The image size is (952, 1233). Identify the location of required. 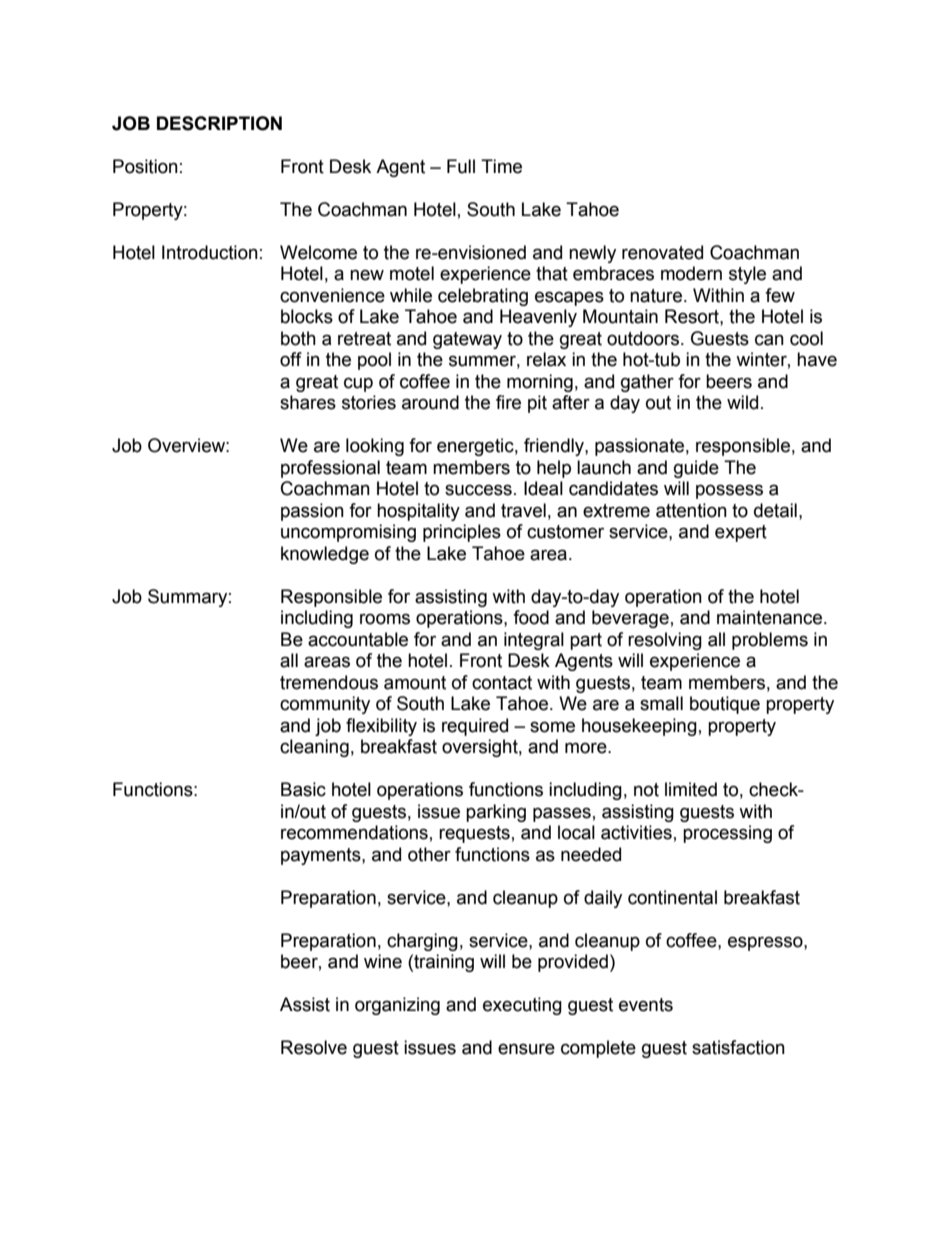
(475, 727).
